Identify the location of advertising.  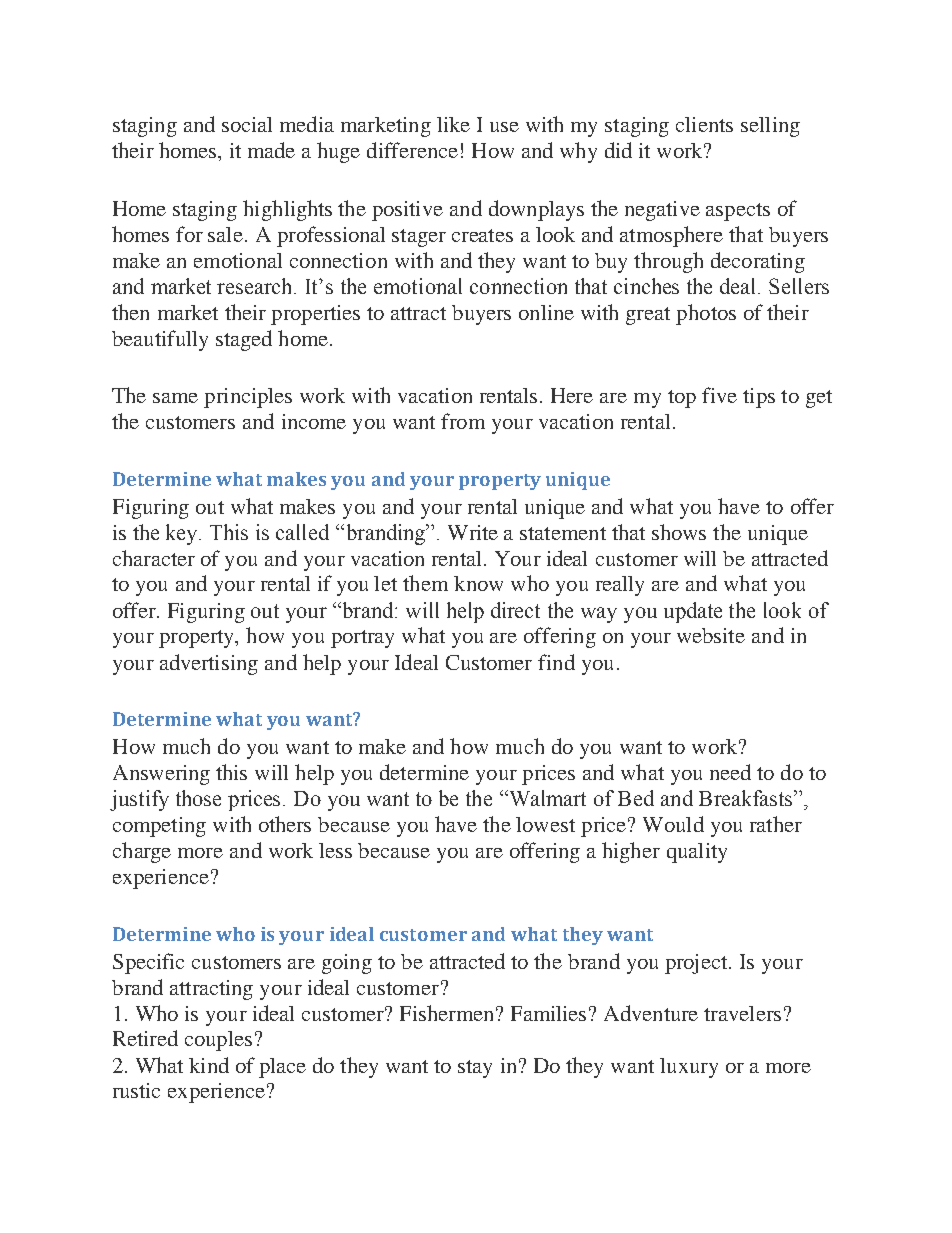
(209, 664).
